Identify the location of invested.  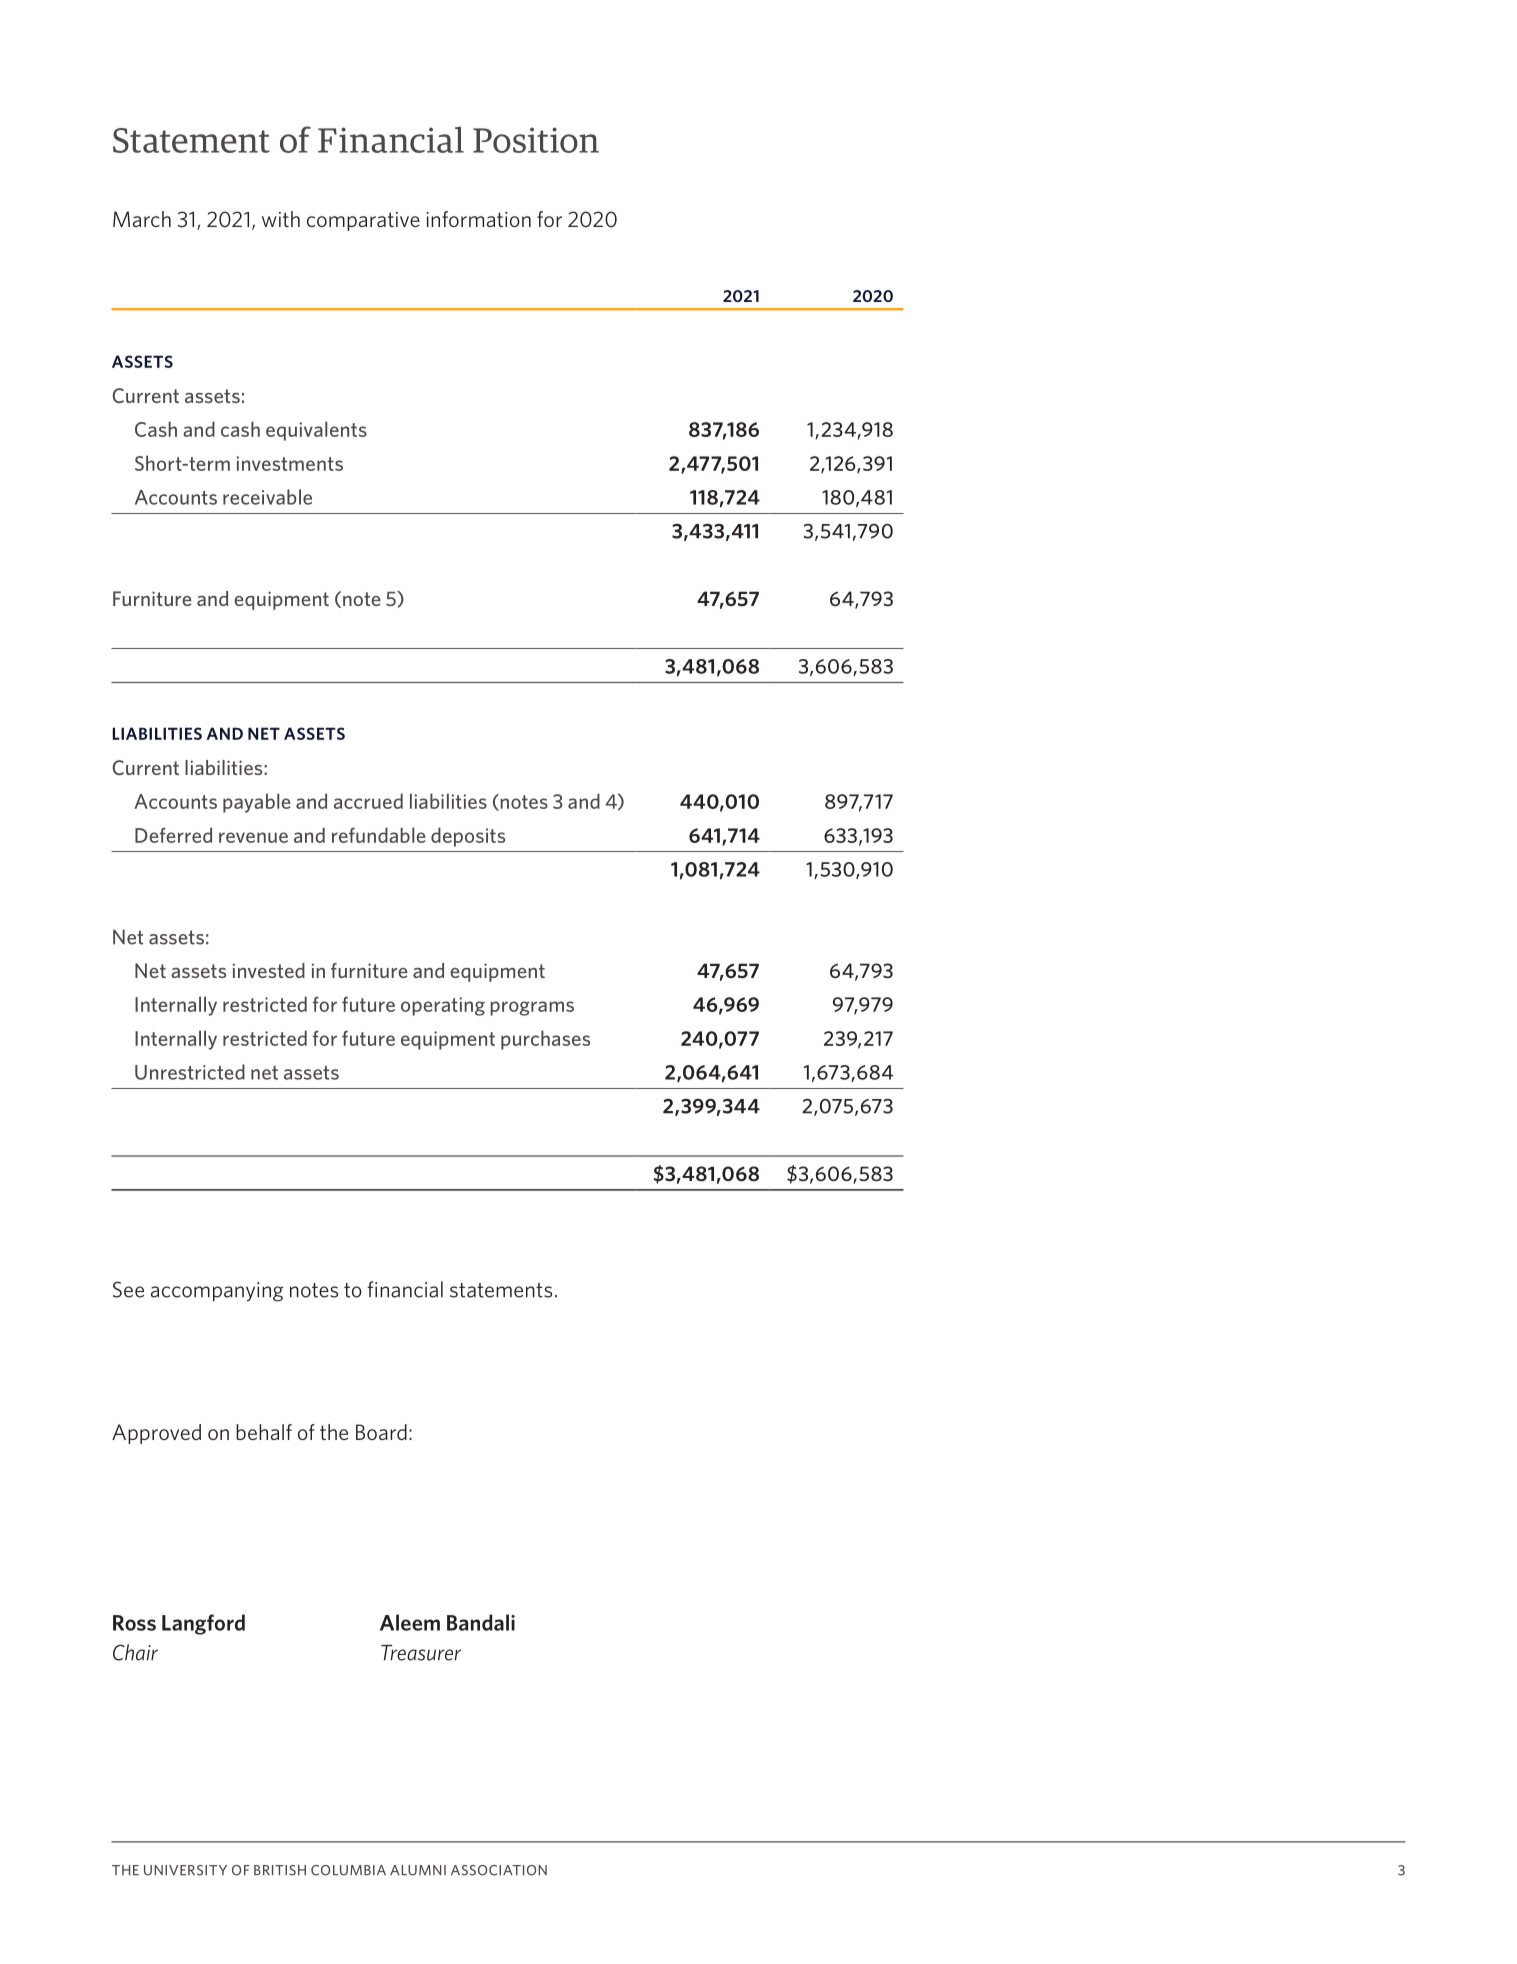
(269, 970).
